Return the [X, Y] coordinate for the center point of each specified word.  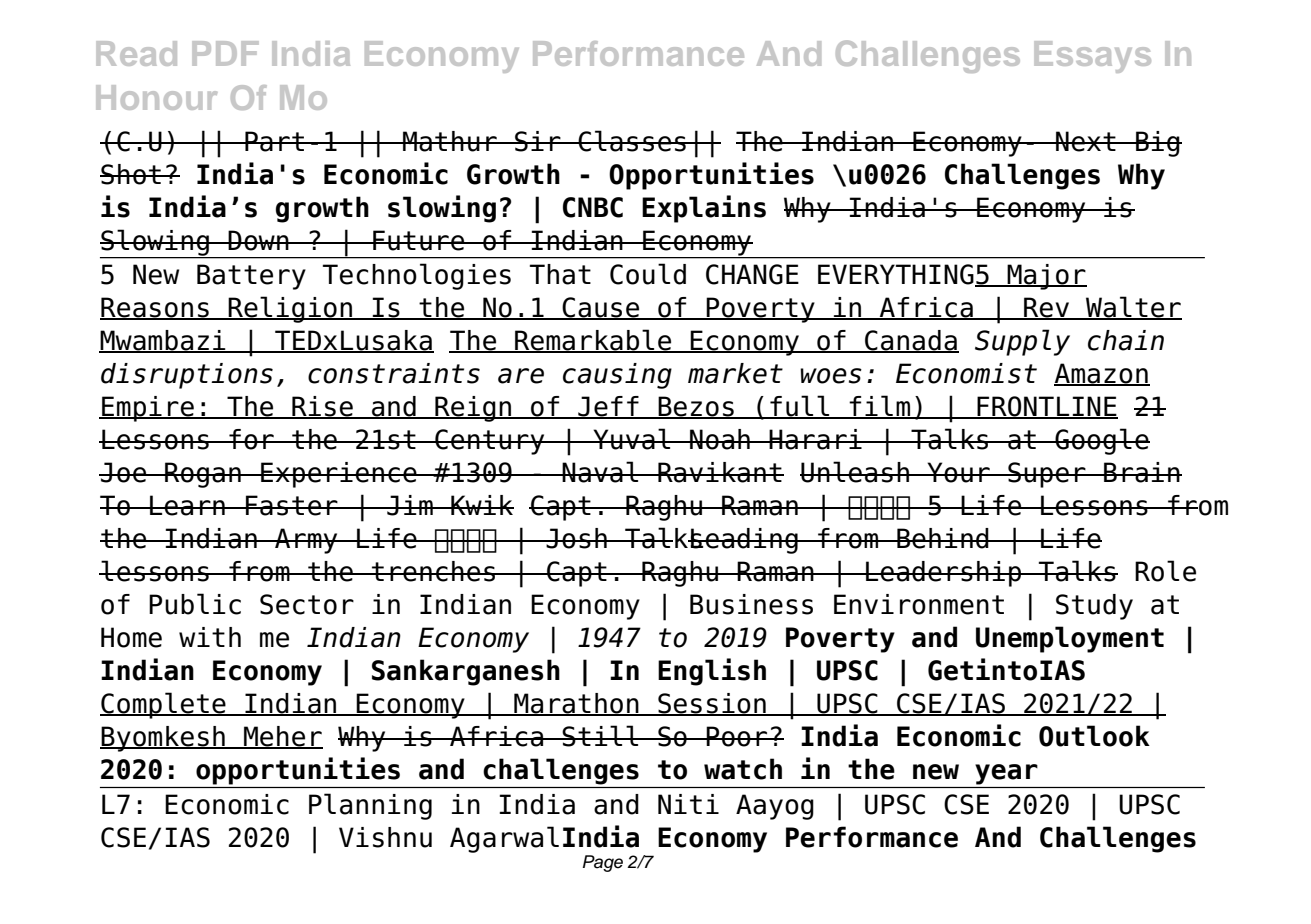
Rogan [203, 475]
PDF [225, 53]
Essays [1092, 57]
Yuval [632, 439]
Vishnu [385, 837]
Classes [632, 141]
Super [1047, 475]
